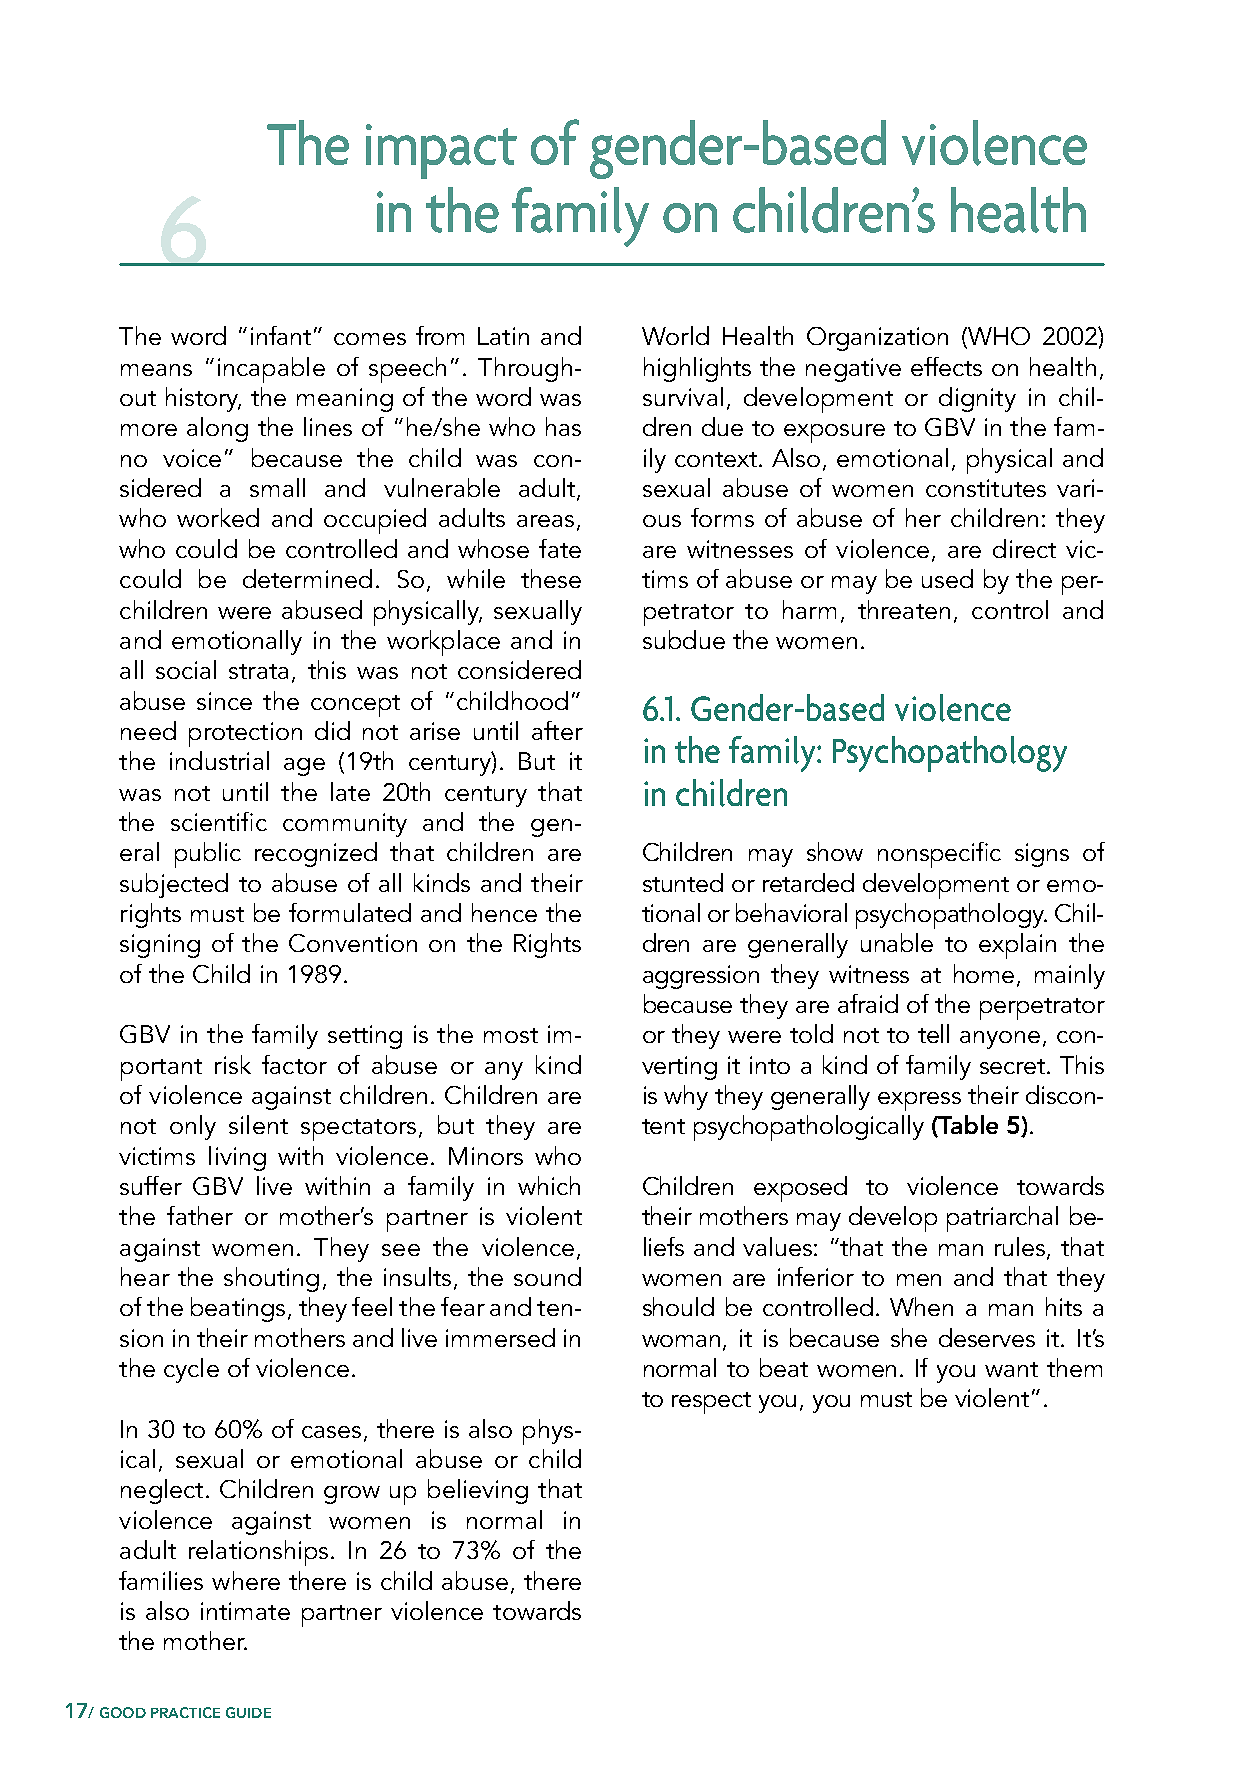  Describe the element at coordinates (281, 335) in the screenshot. I see `infant` at that location.
